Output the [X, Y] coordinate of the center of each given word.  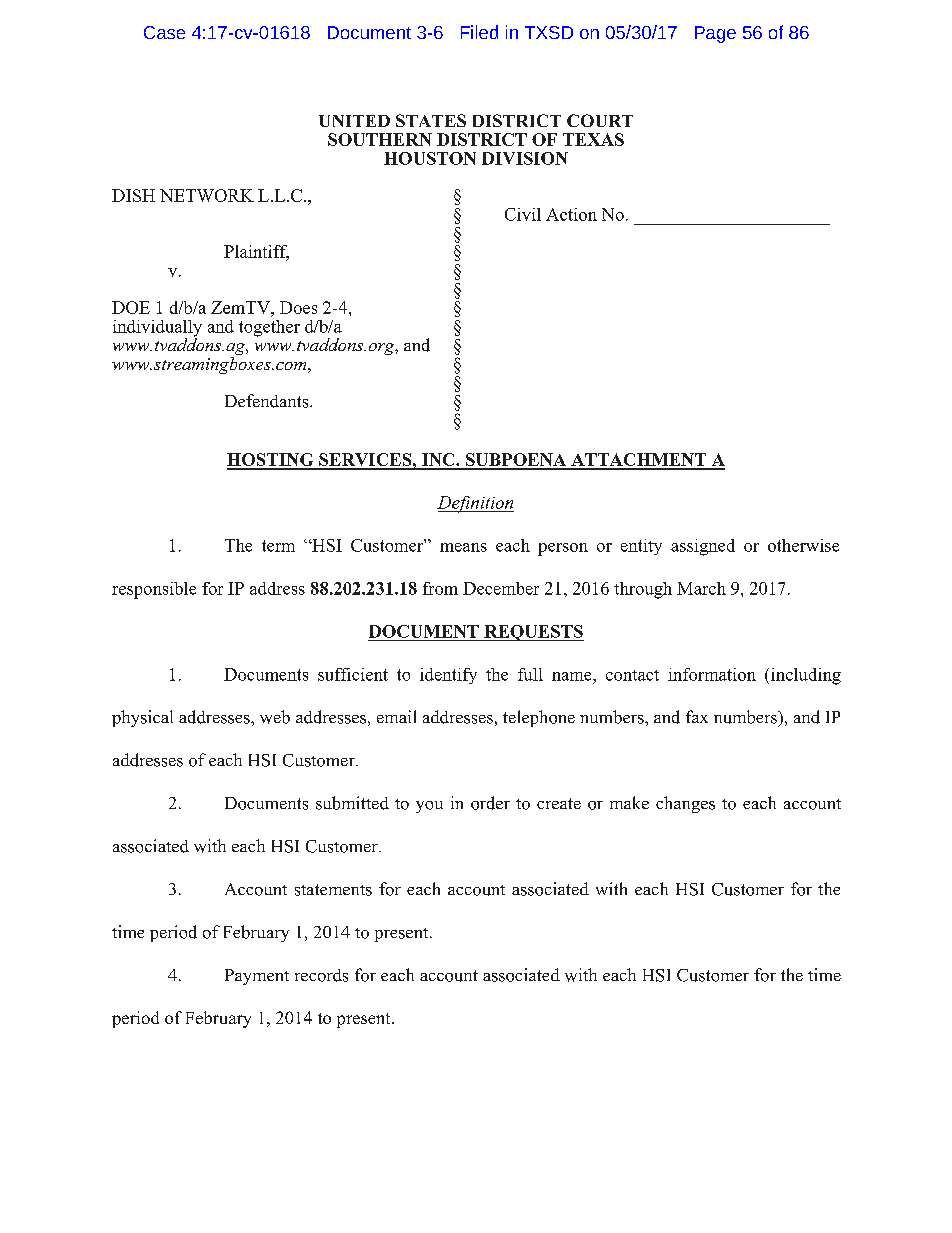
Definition [475, 504]
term [278, 546]
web [275, 717]
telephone [539, 718]
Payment [257, 977]
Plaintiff [256, 252]
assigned [703, 547]
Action [571, 214]
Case [164, 32]
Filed [479, 32]
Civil [523, 214]
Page [715, 34]
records [321, 975]
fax [697, 716]
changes [685, 804]
